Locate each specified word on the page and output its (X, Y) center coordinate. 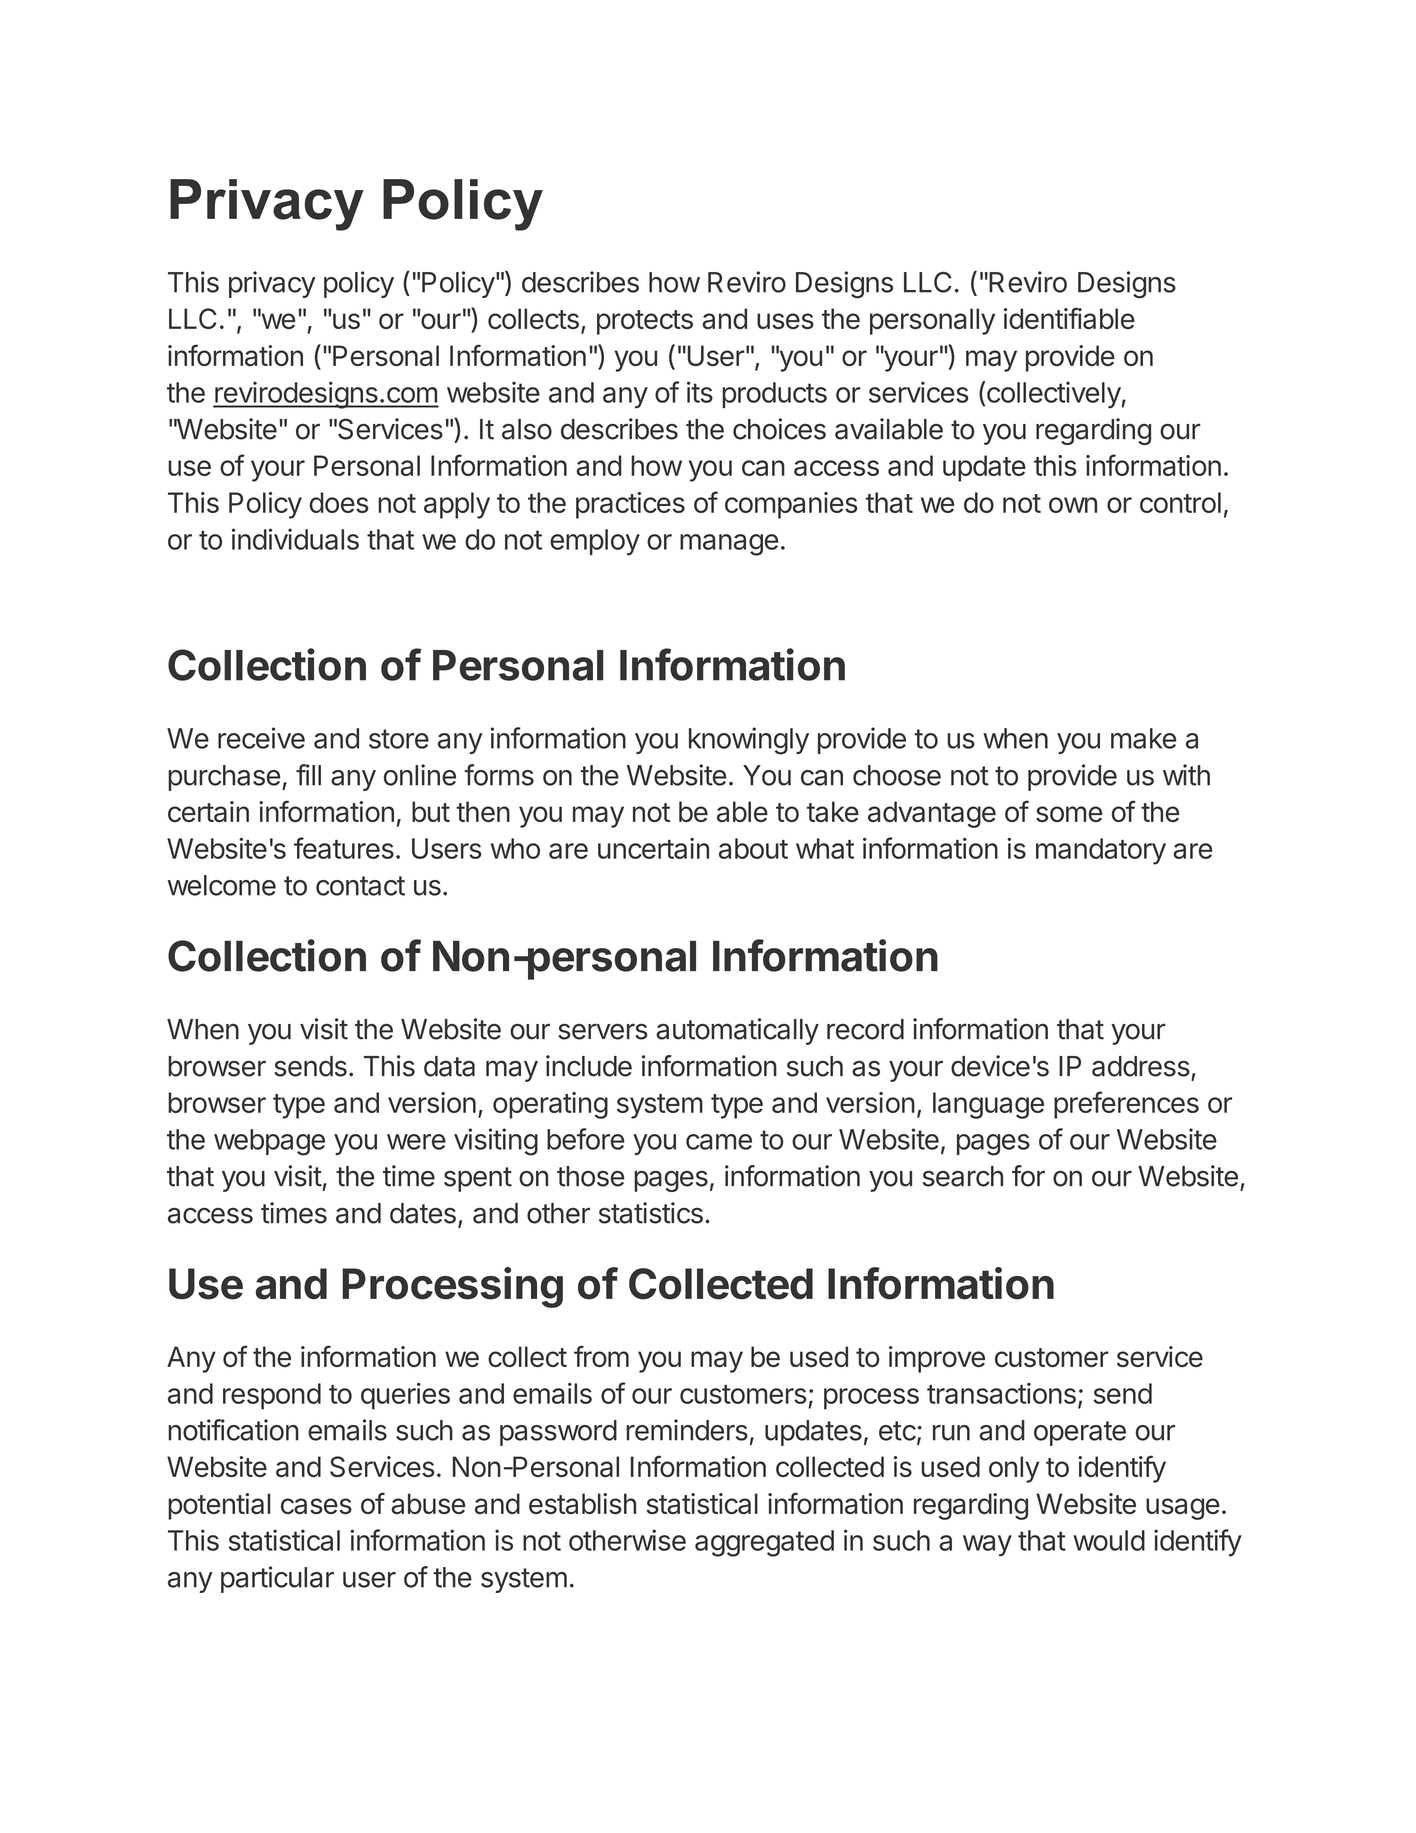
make (1143, 738)
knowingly (749, 741)
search (963, 1176)
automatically (737, 1031)
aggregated (764, 1543)
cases (316, 1506)
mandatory (1101, 851)
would (1109, 1540)
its (700, 392)
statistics (651, 1213)
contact (360, 886)
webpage (269, 1142)
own (1073, 505)
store (399, 739)
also (527, 429)
